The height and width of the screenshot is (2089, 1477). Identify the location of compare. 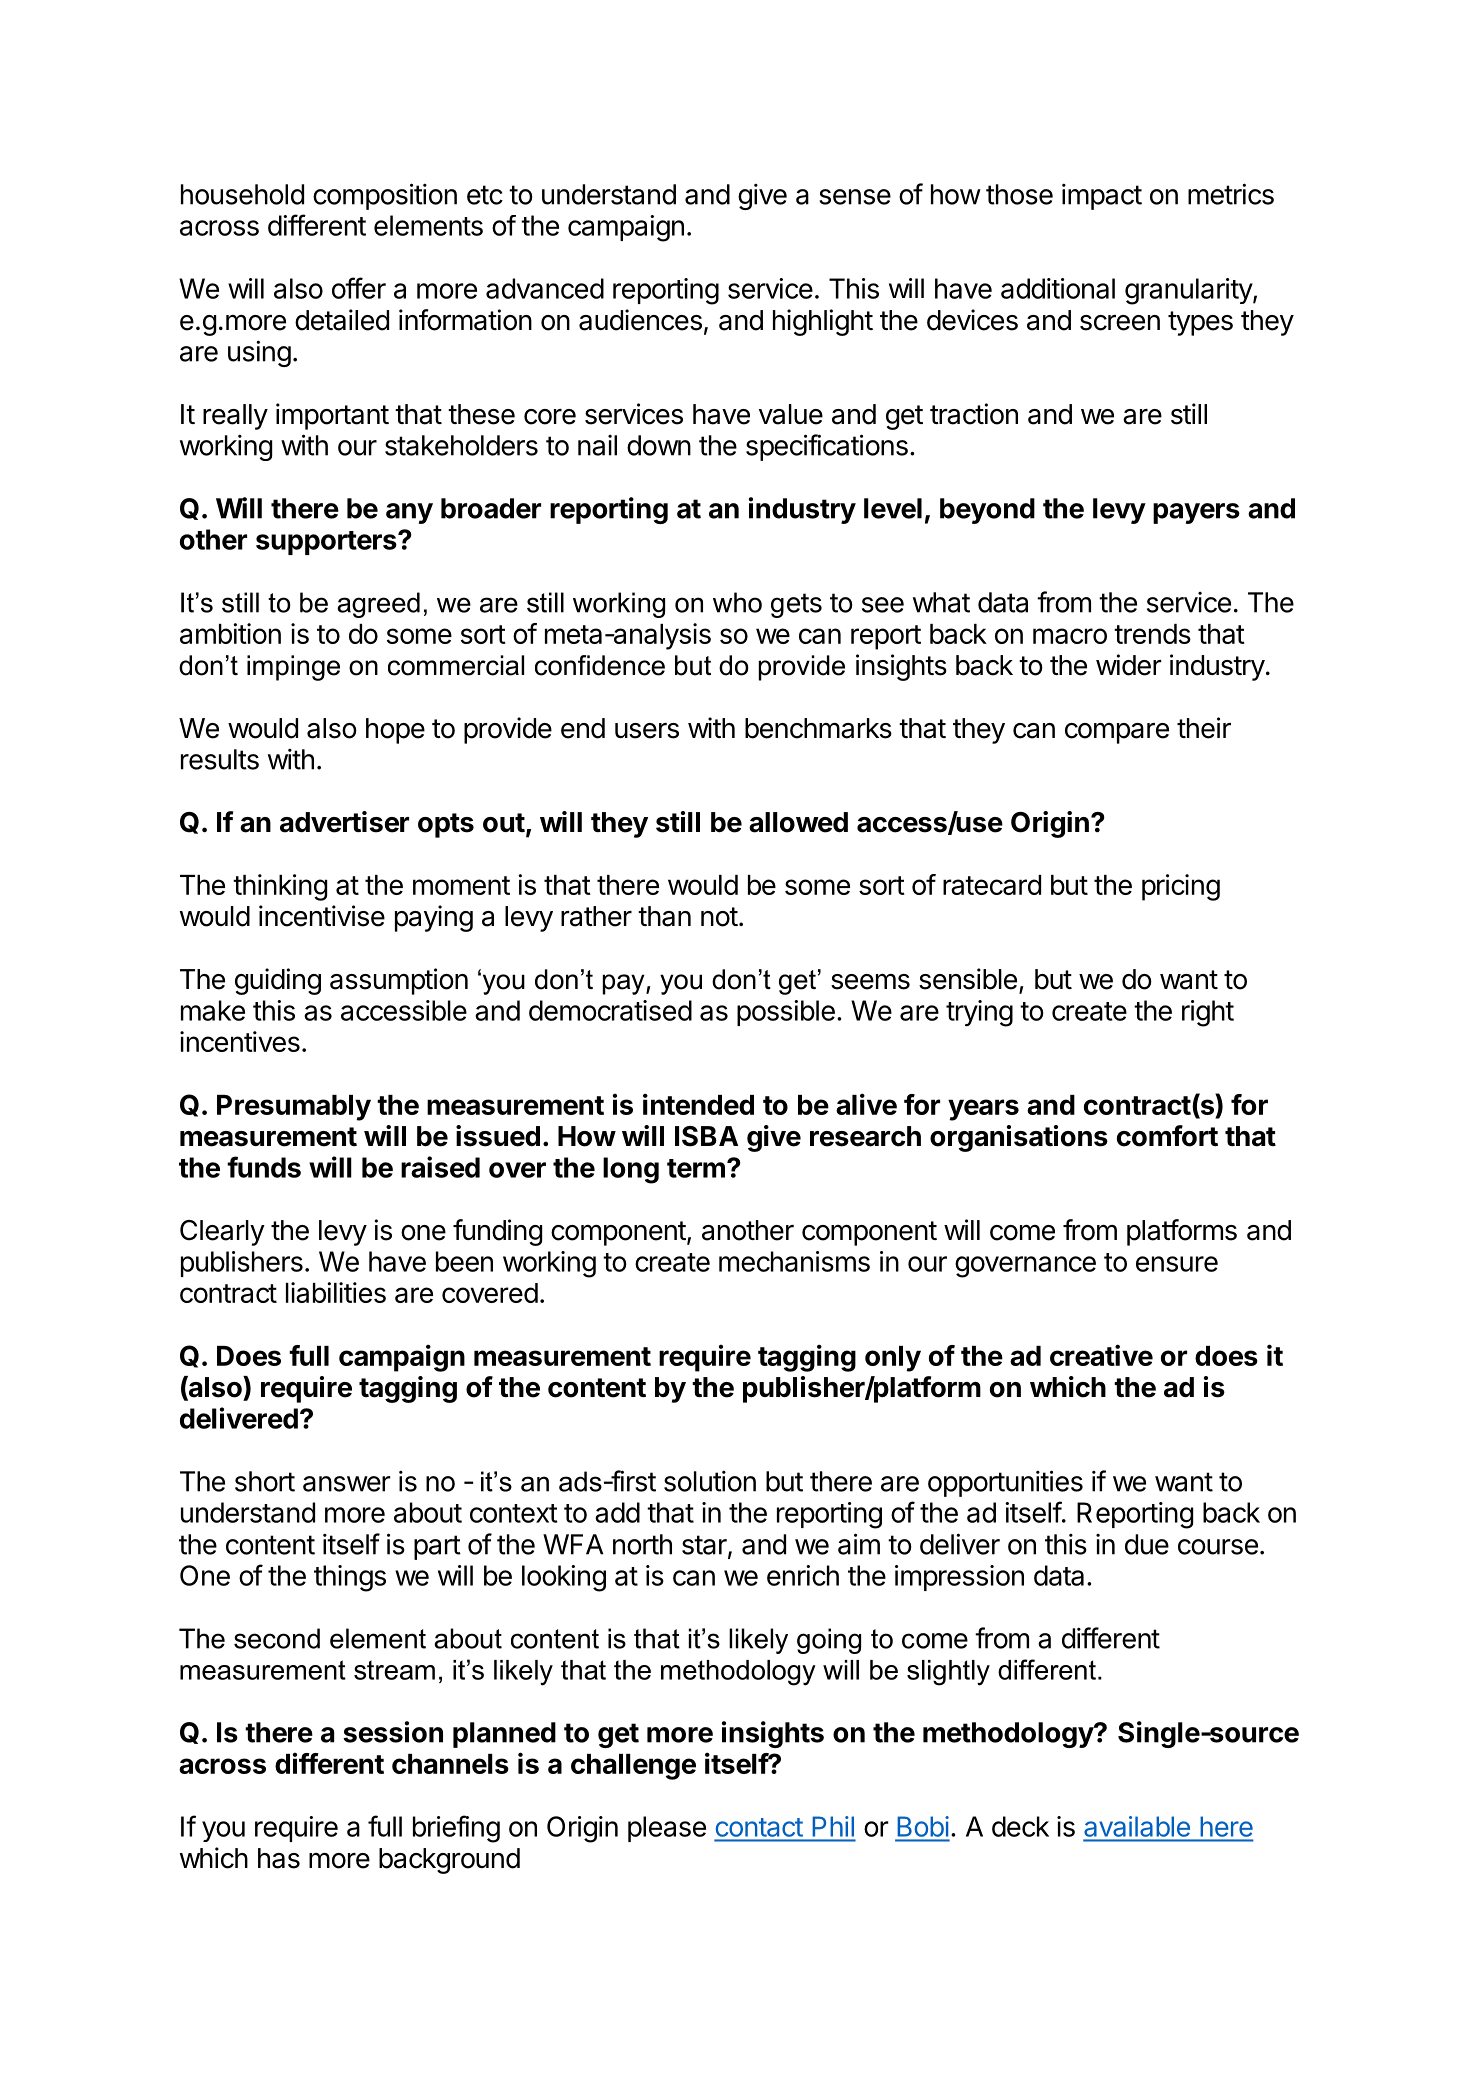
(1117, 733).
